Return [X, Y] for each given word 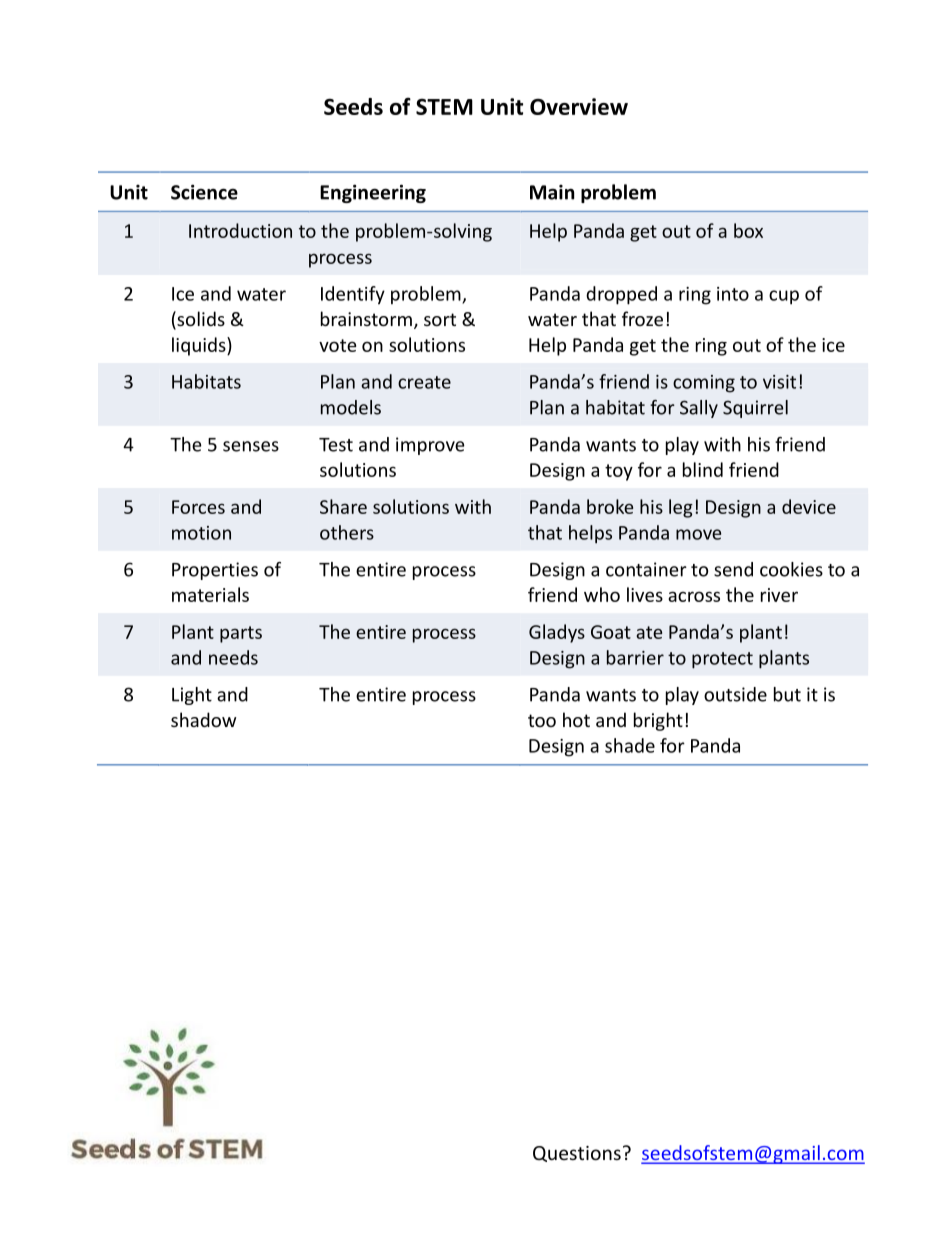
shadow [203, 719]
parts [241, 634]
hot [576, 719]
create [424, 382]
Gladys [557, 633]
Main [552, 192]
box [748, 230]
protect [722, 660]
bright [658, 721]
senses [251, 446]
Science [204, 192]
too [542, 720]
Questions [577, 1154]
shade [630, 745]
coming [704, 384]
